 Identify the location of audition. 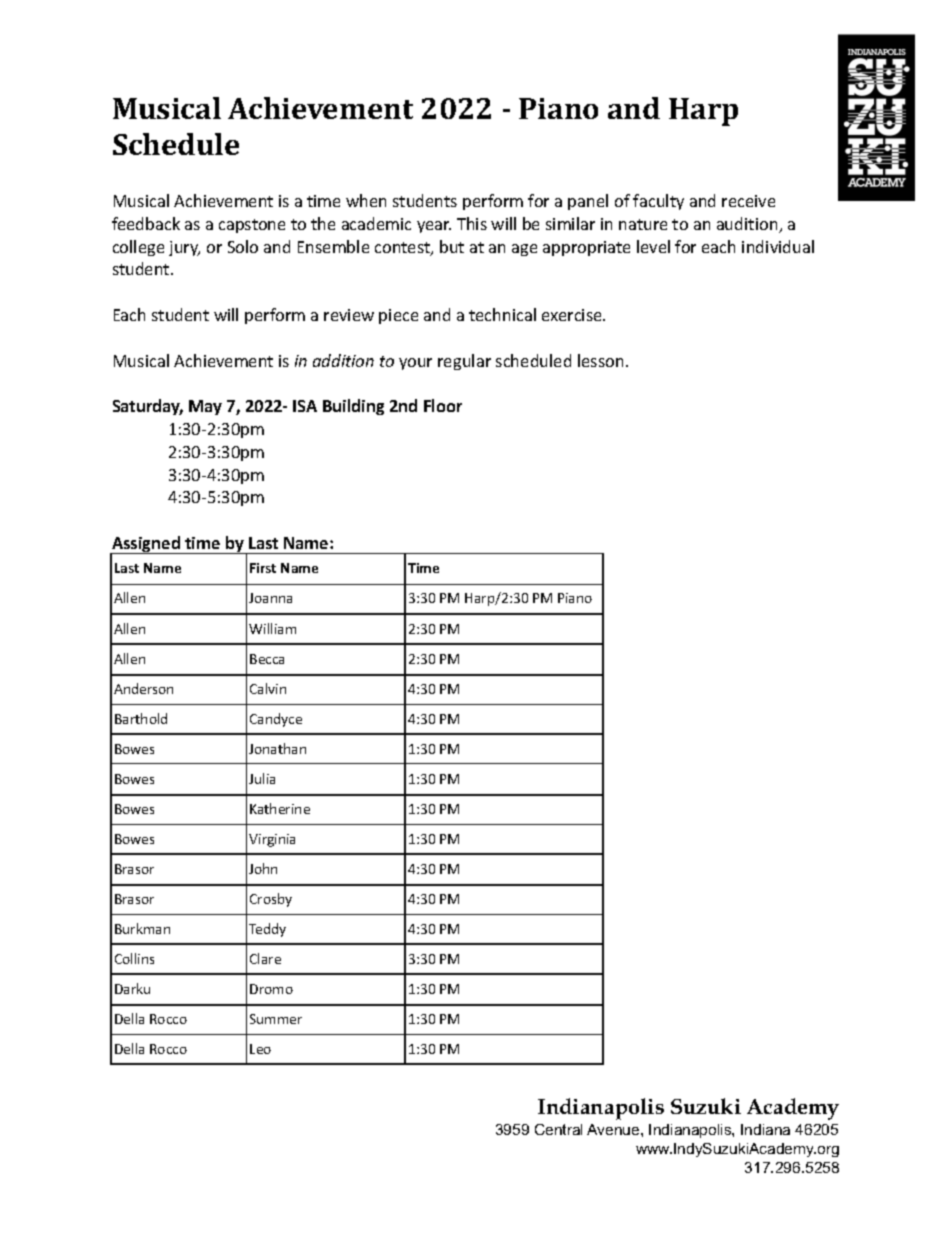
(748, 225).
